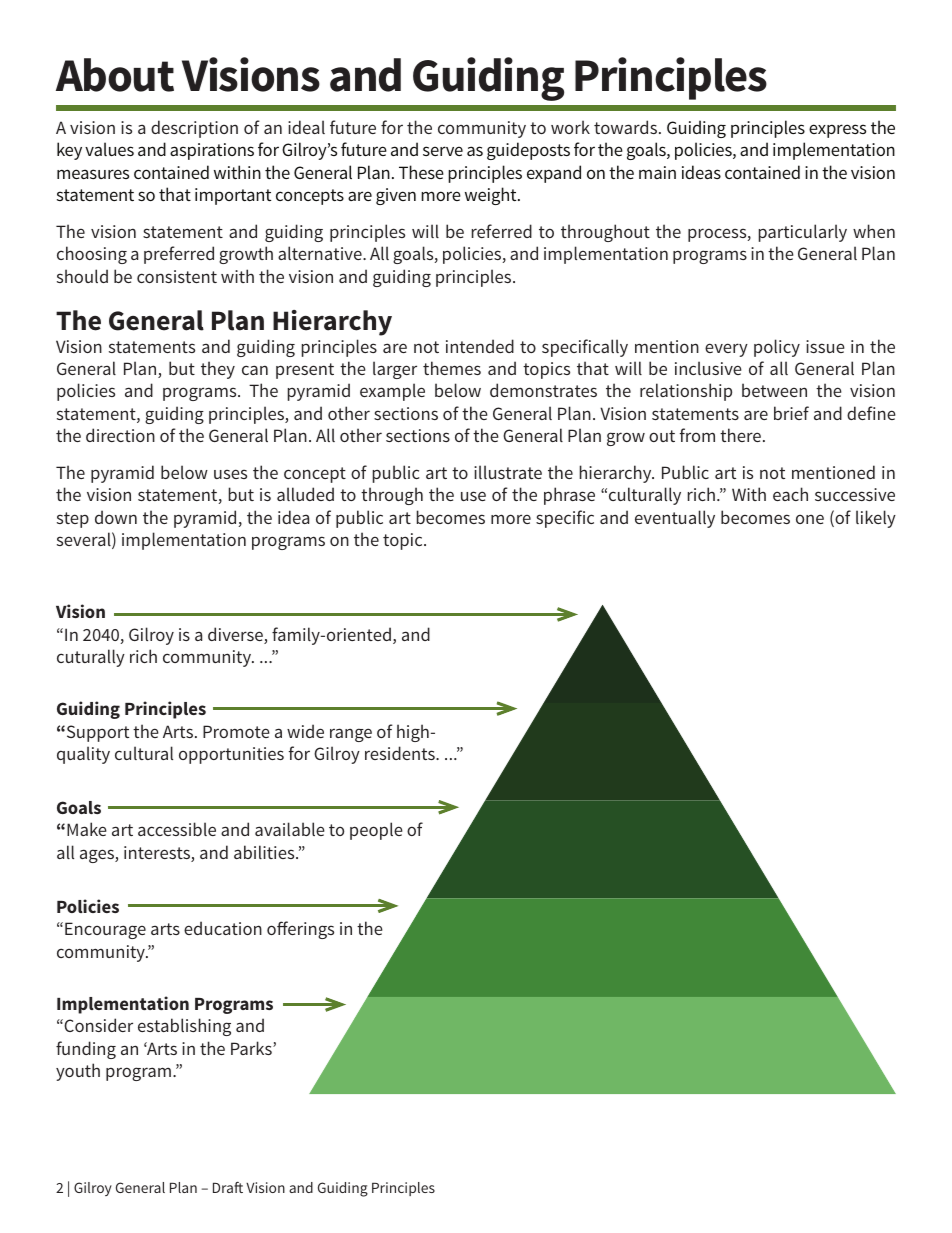  What do you see at coordinates (194, 129) in the document?
I see `description` at bounding box center [194, 129].
